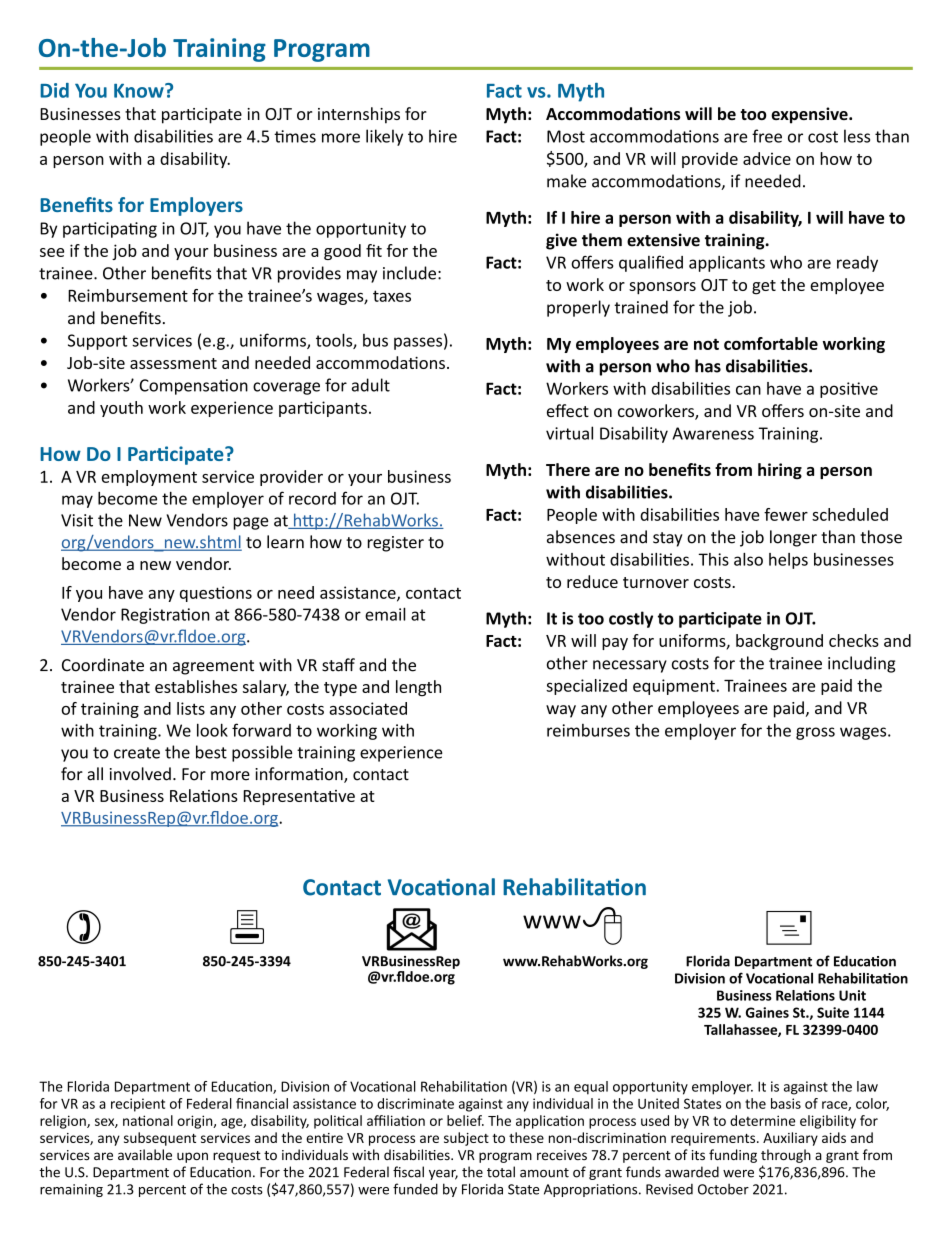  Describe the element at coordinates (54, 90) in the screenshot. I see `Did` at that location.
